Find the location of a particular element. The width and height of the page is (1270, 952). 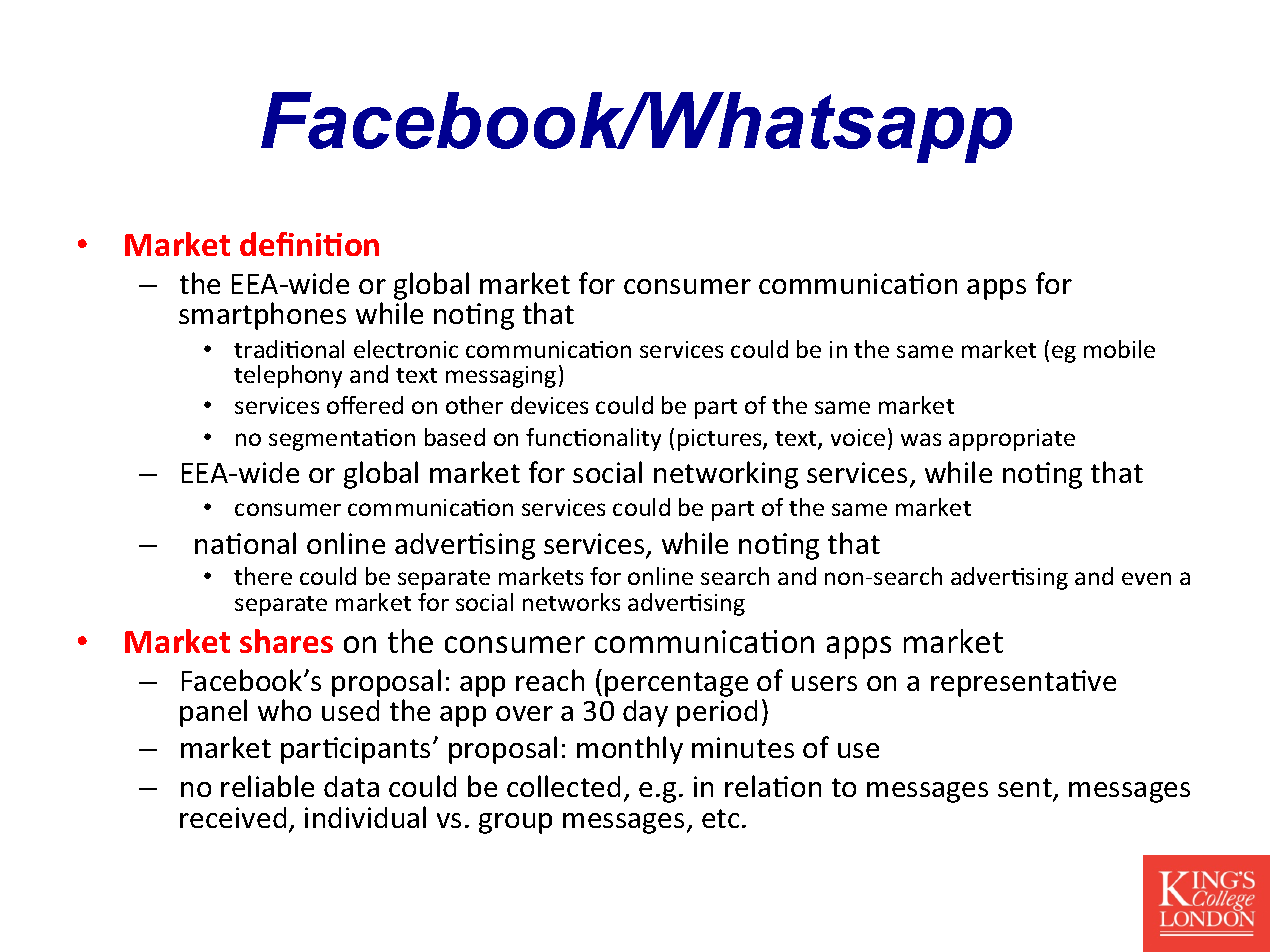

percentage is located at coordinates (676, 684).
